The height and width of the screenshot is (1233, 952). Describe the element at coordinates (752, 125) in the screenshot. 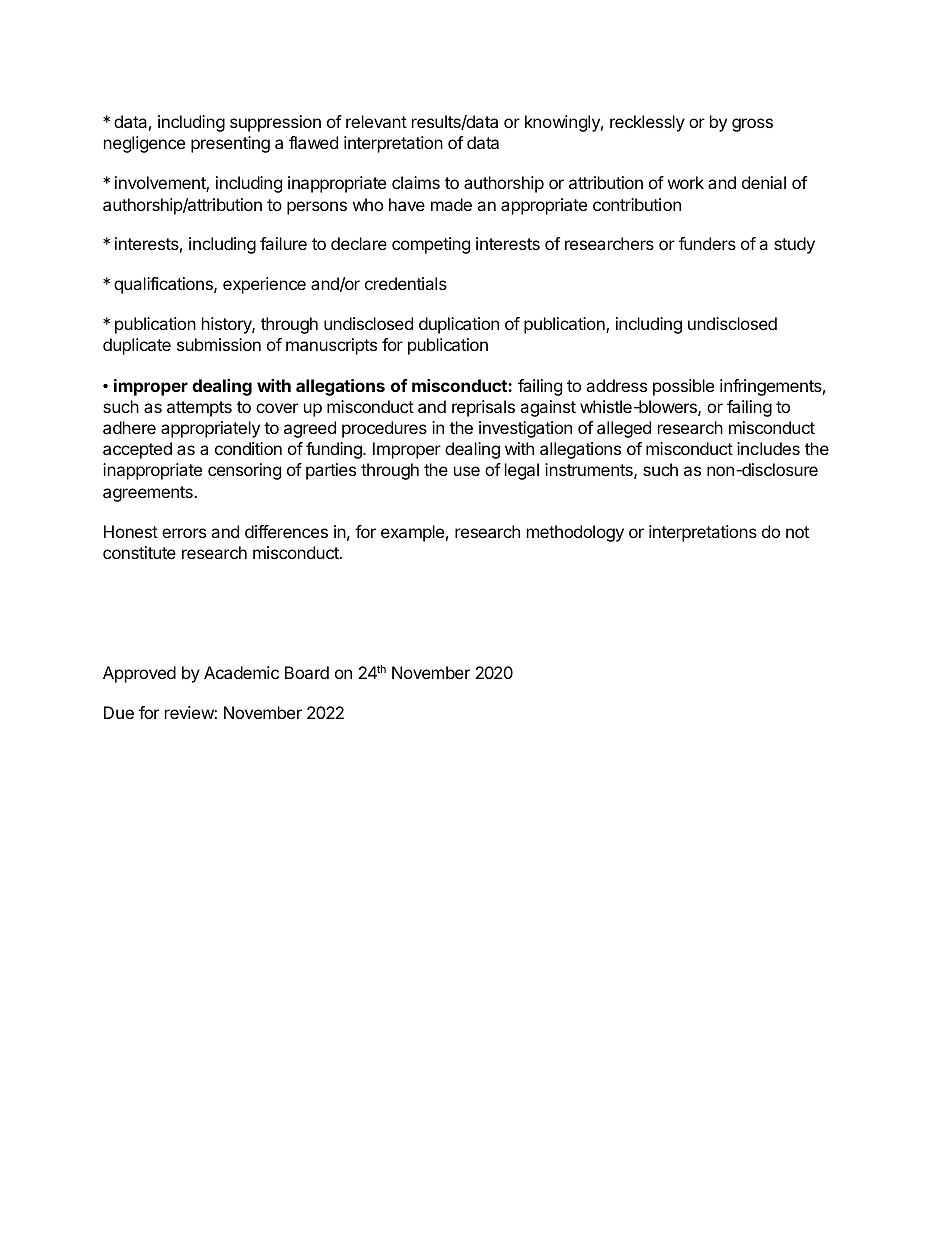

I see `gross` at that location.
